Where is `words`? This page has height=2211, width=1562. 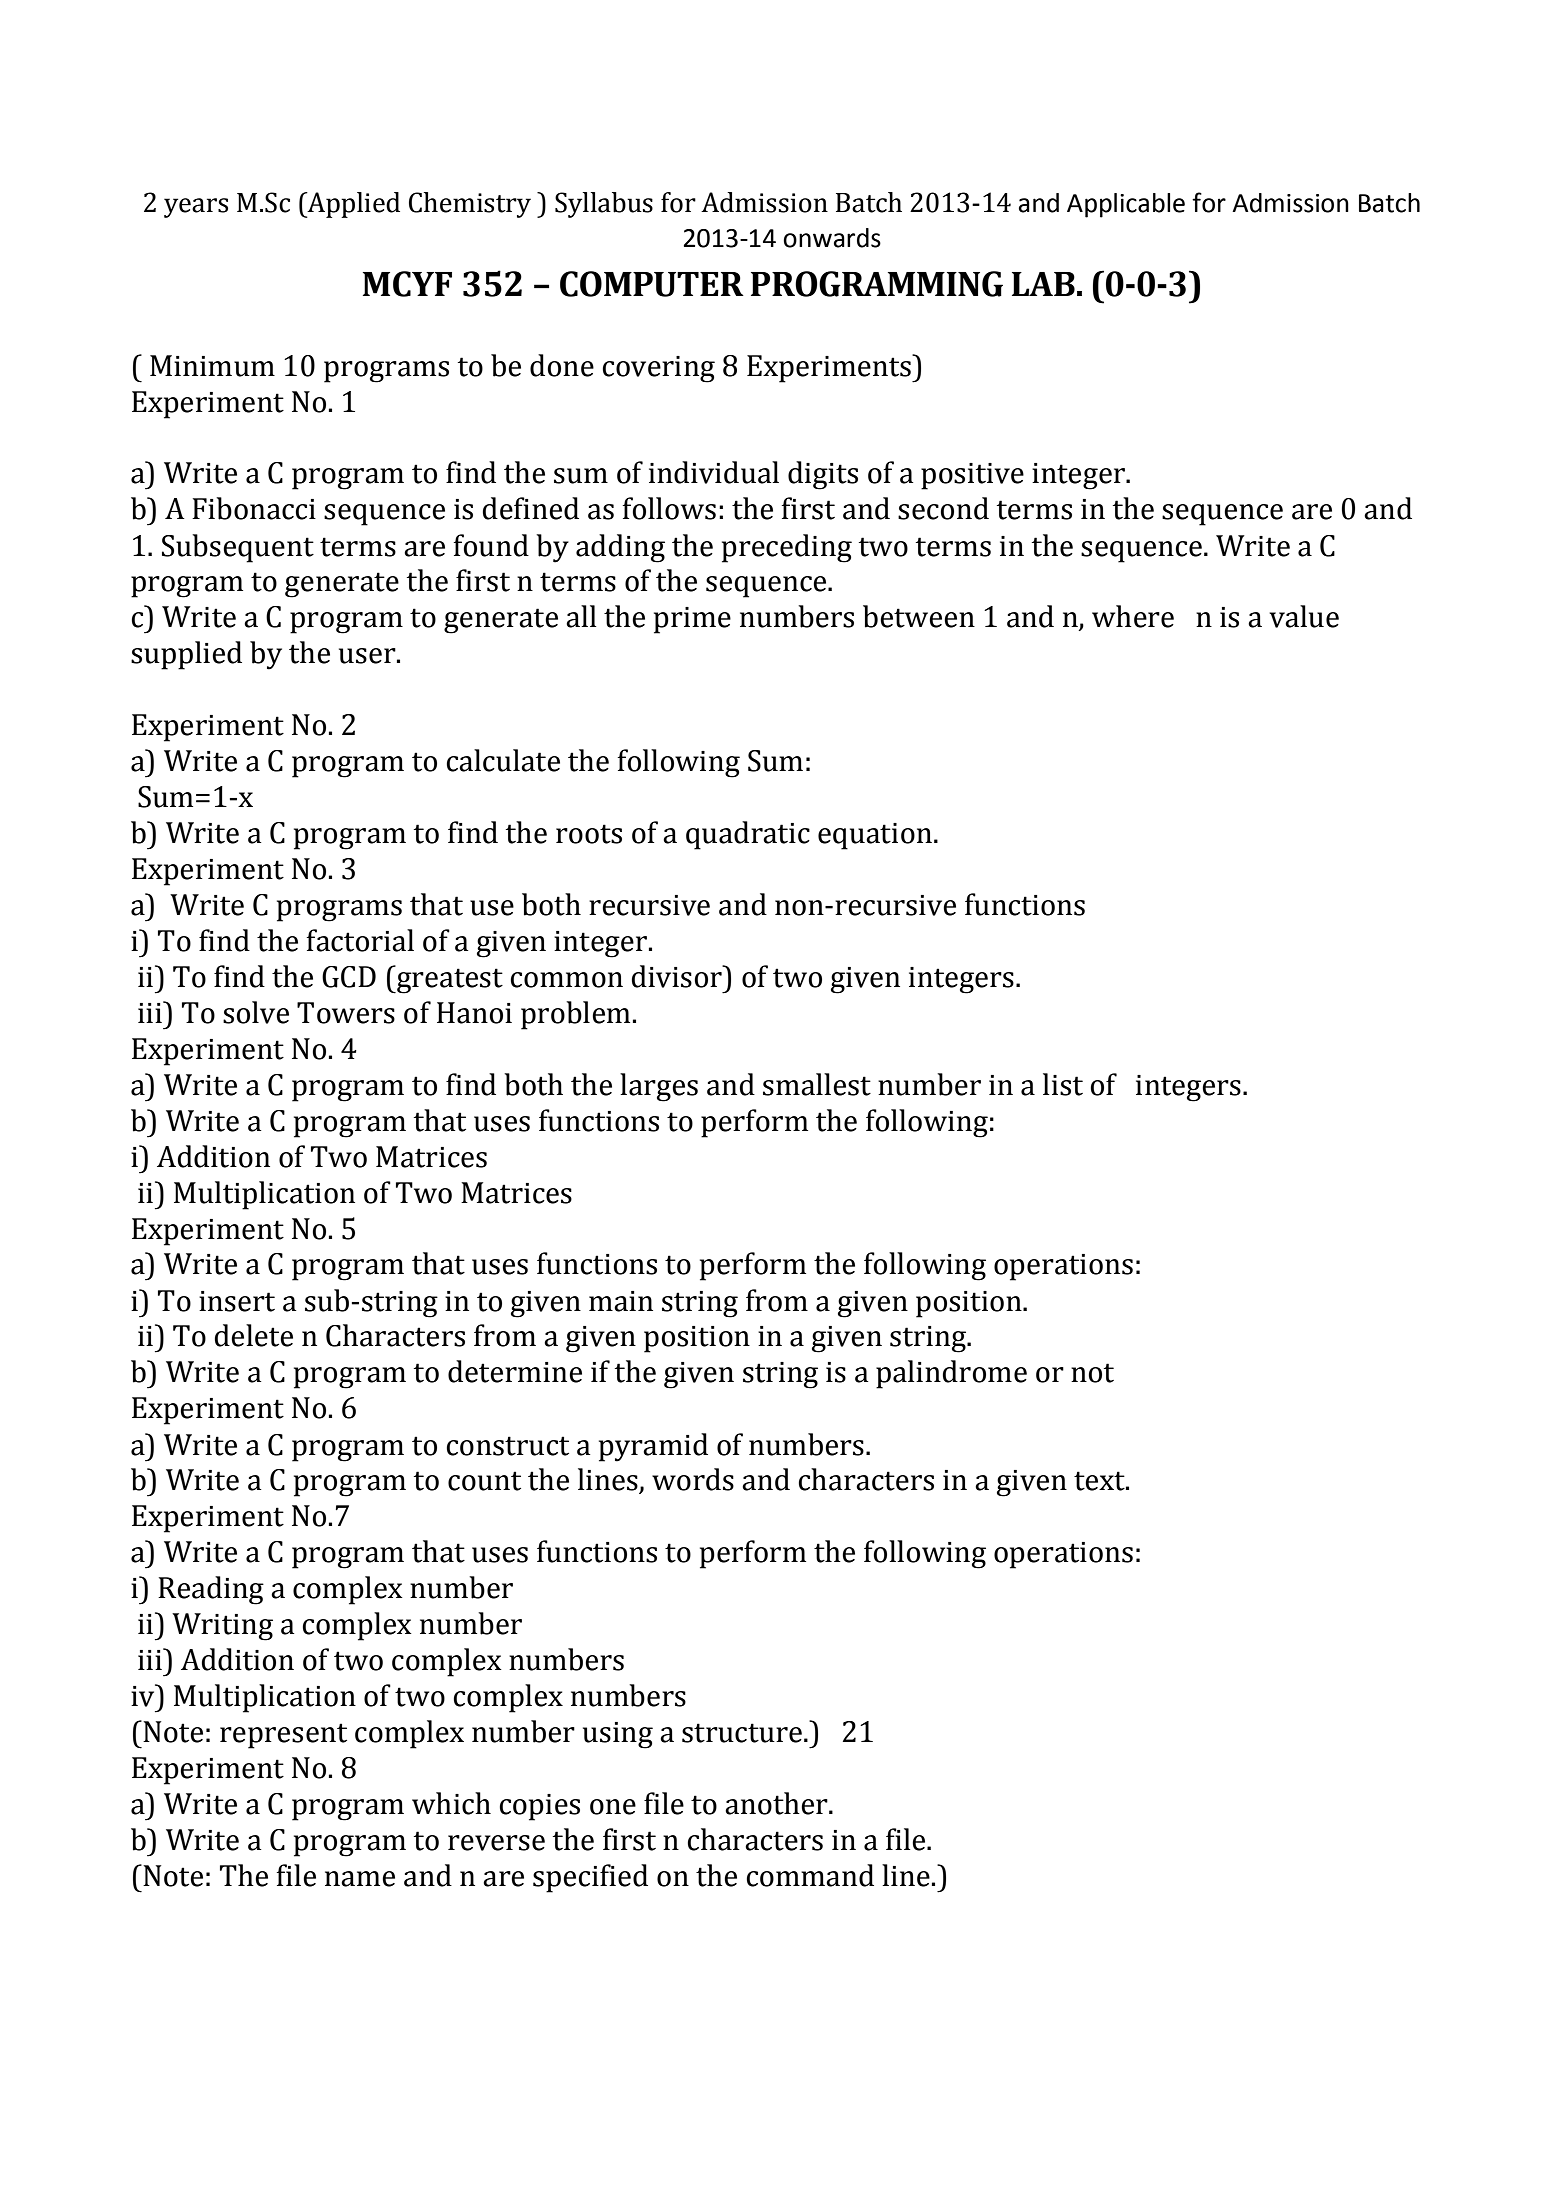 words is located at coordinates (693, 1479).
